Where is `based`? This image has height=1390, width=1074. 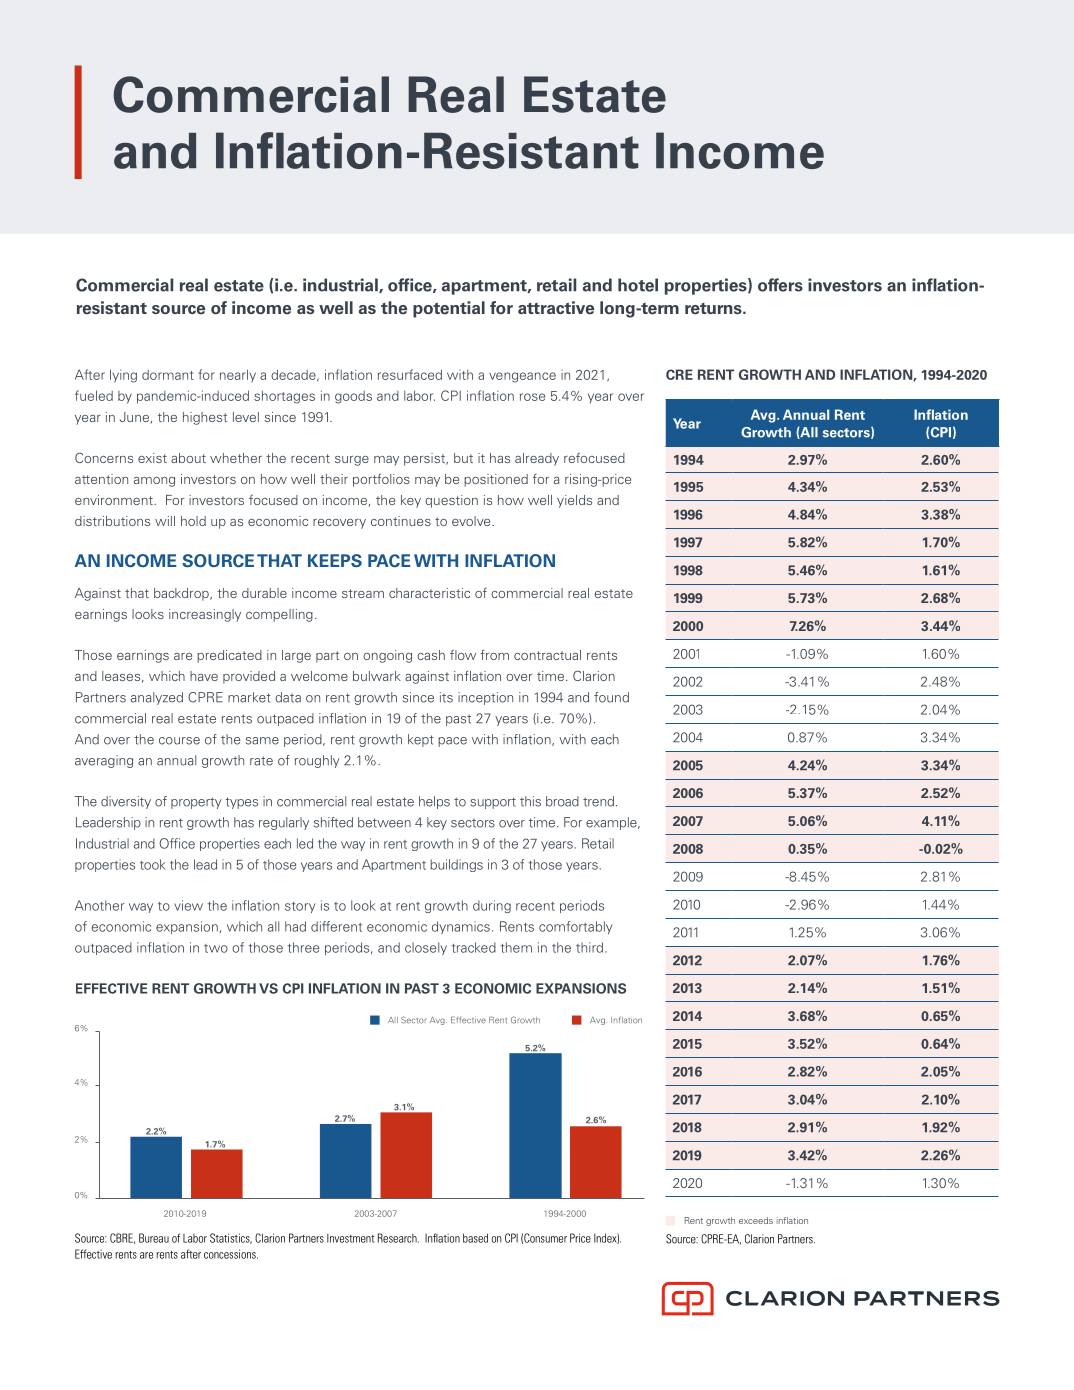 based is located at coordinates (475, 1238).
